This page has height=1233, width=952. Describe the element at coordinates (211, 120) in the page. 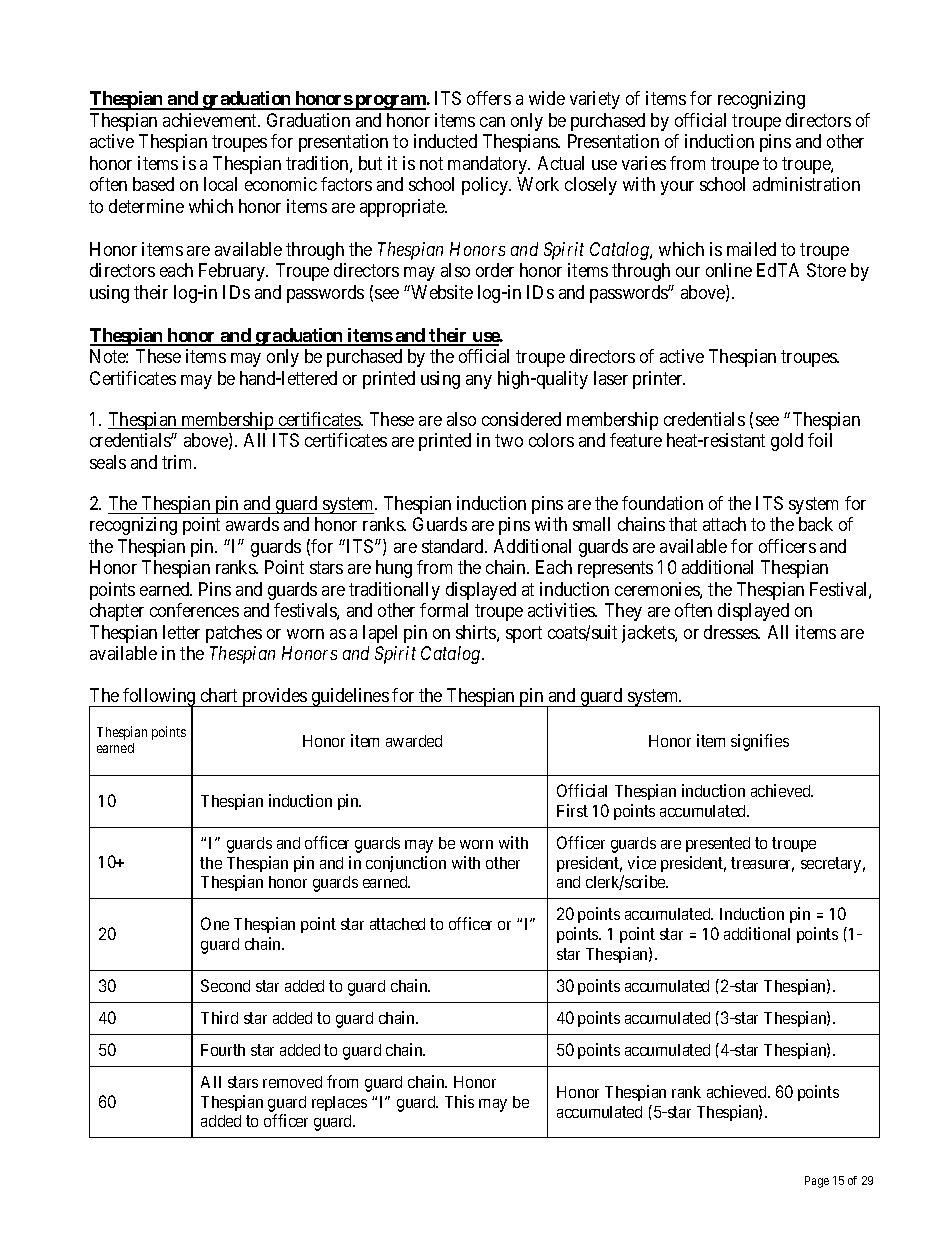

I see `achievement` at that location.
